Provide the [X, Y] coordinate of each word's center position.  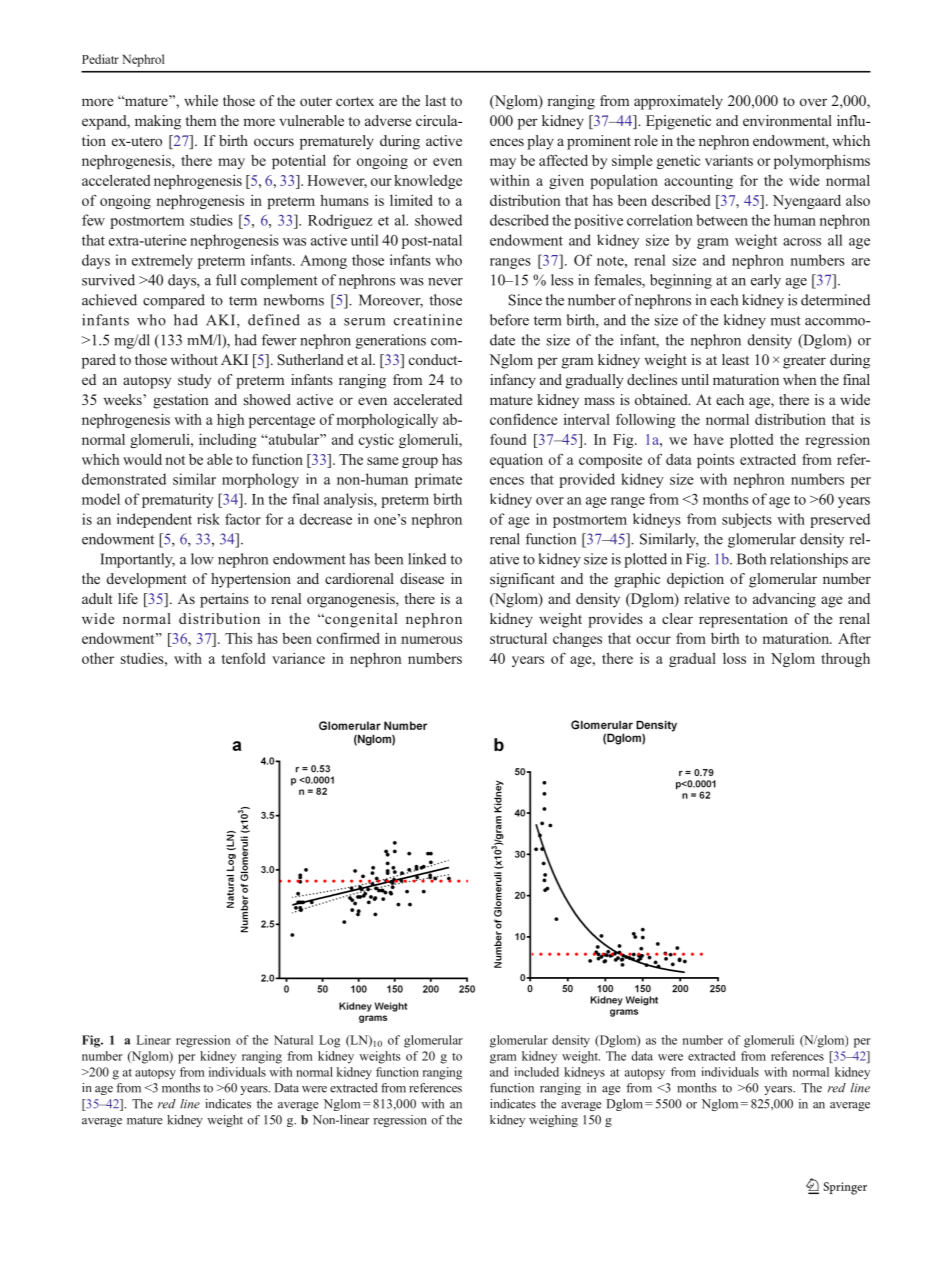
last [435, 100]
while [201, 100]
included [537, 1072]
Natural [293, 1040]
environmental [787, 120]
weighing [553, 1121]
